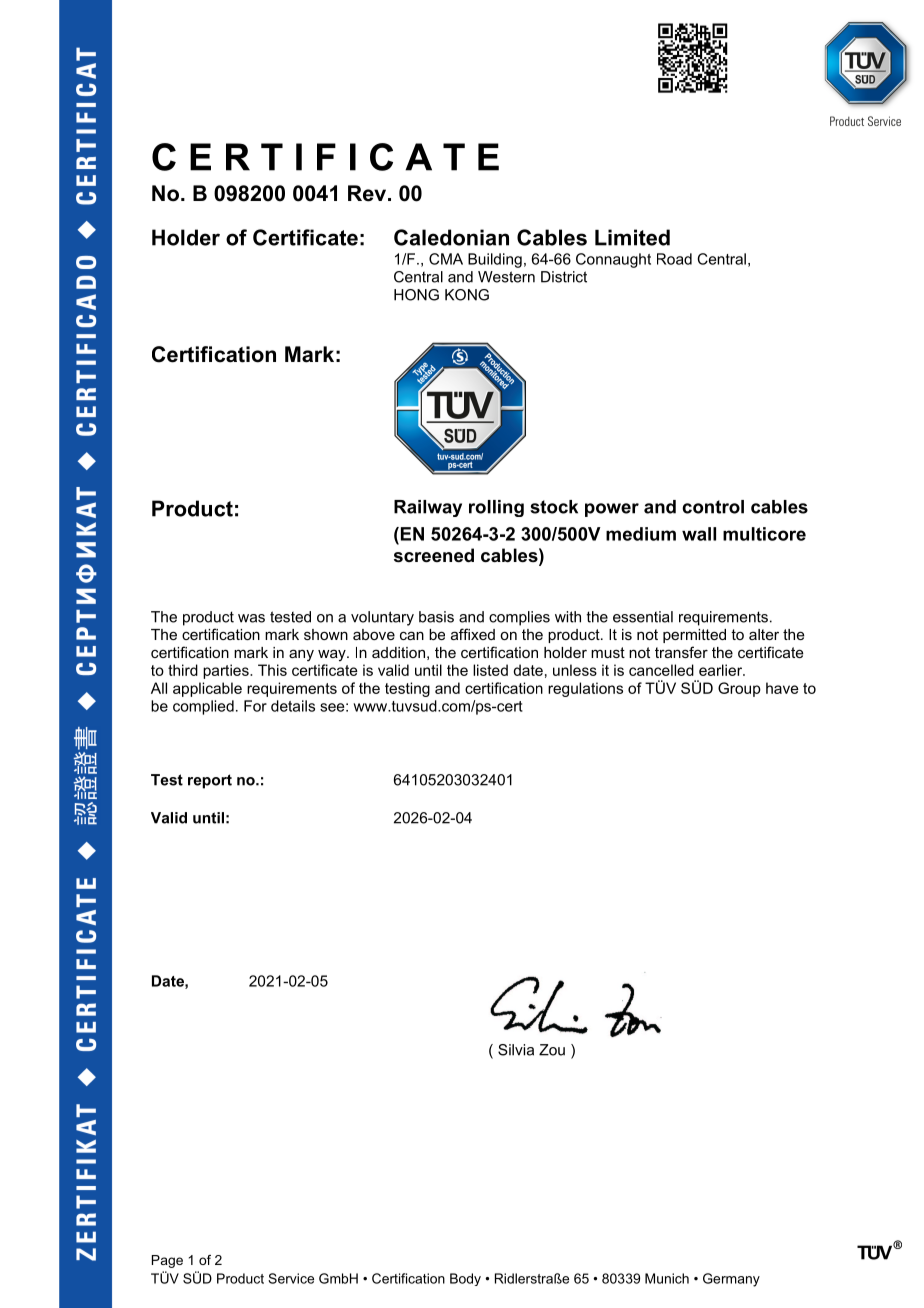  I want to click on Group, so click(739, 689).
